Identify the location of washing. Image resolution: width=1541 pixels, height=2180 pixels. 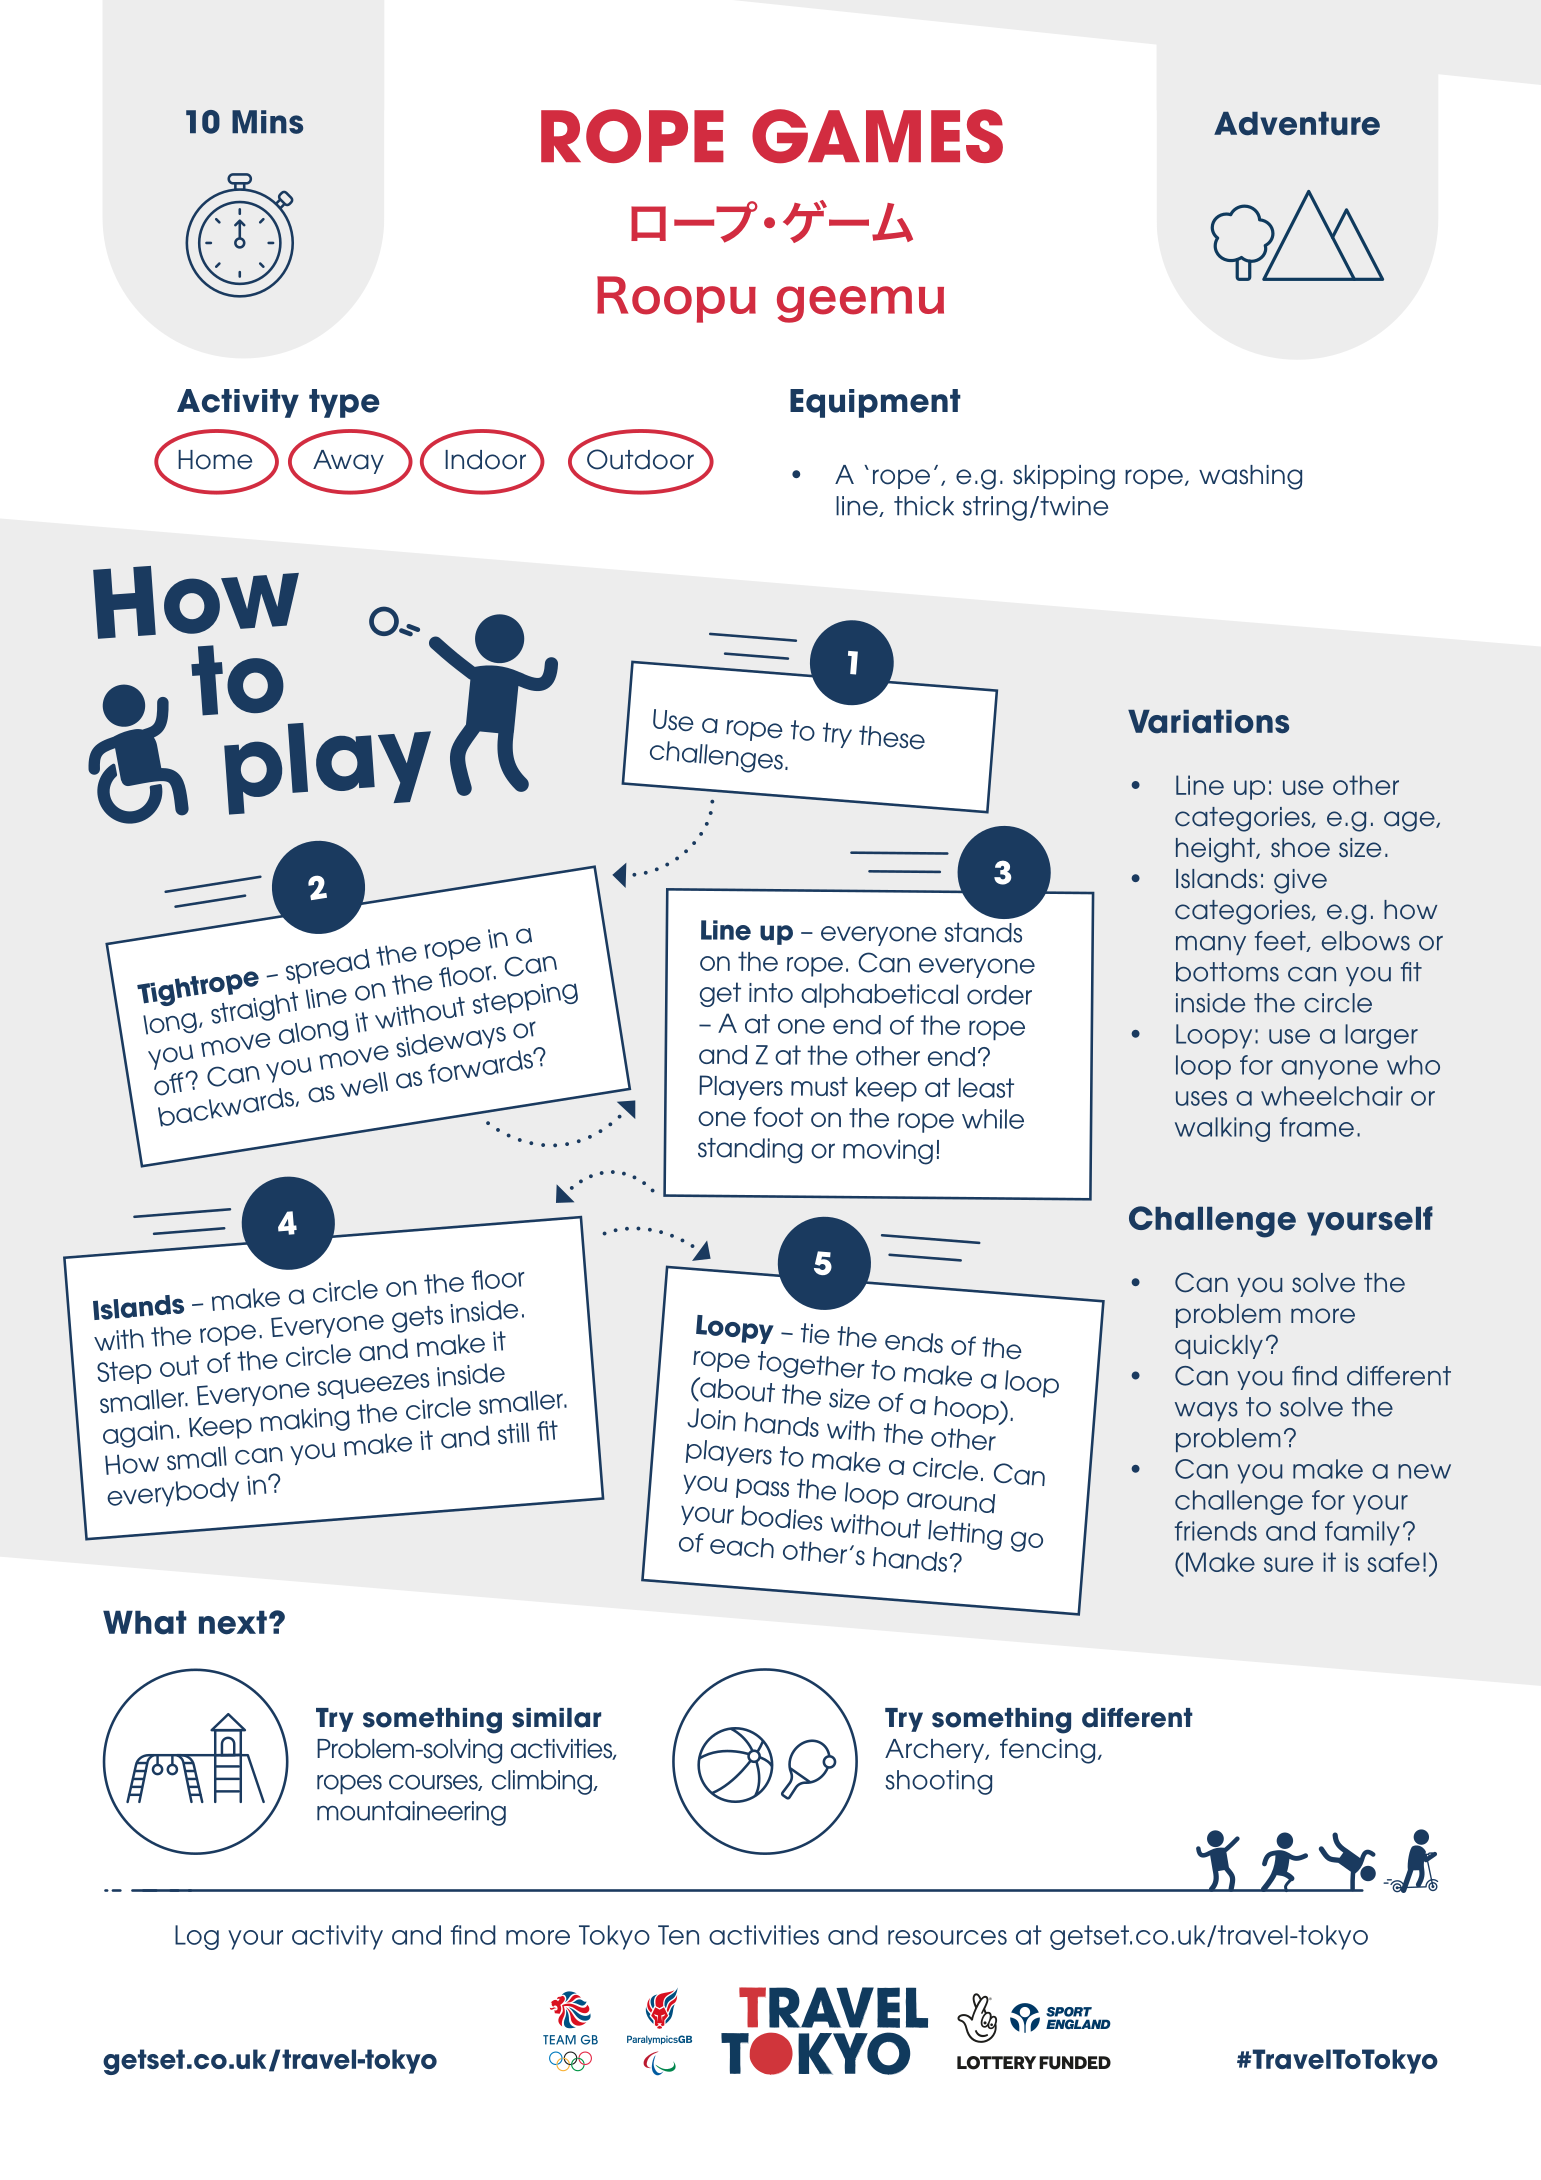
(1250, 477).
